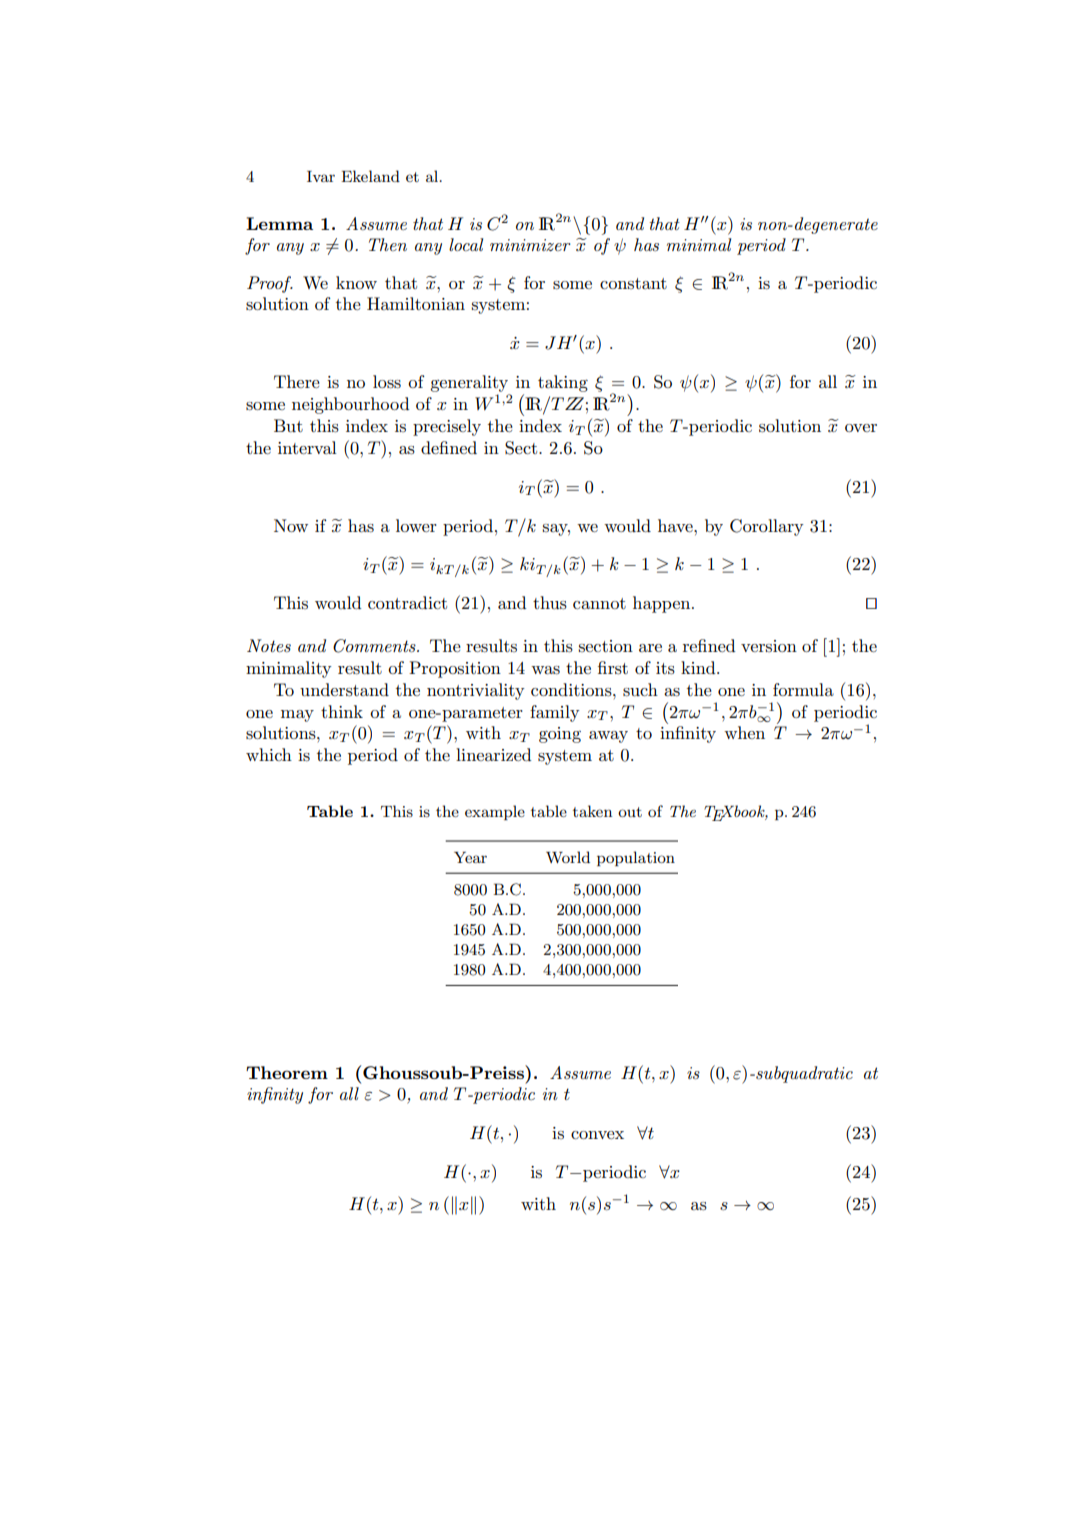 This document has width=1087, height=1537. What do you see at coordinates (287, 1072) in the document?
I see `Theorem` at bounding box center [287, 1072].
